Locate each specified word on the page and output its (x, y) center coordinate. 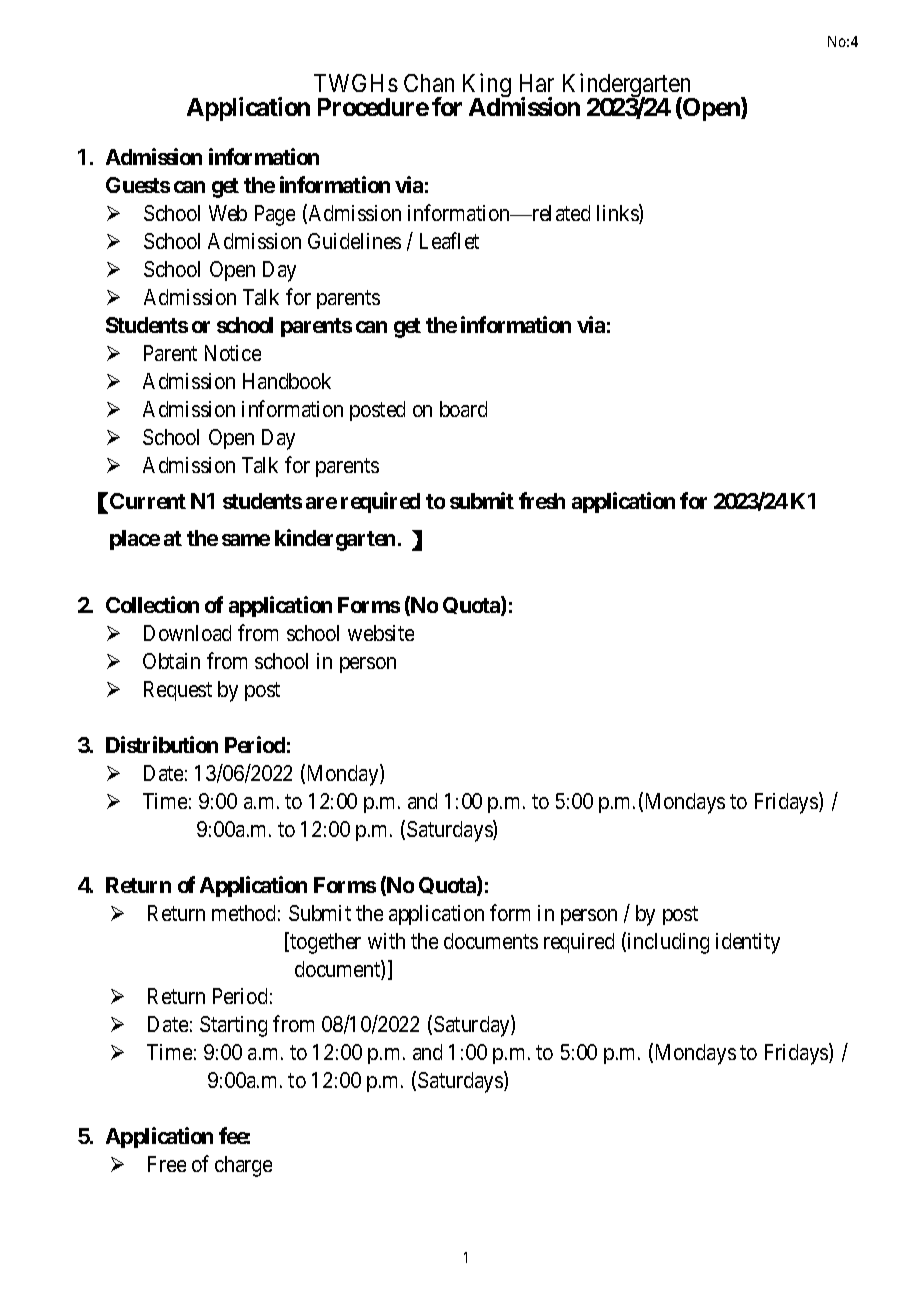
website (381, 633)
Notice (233, 353)
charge (243, 1166)
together (325, 943)
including (668, 943)
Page (275, 215)
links (618, 214)
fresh (542, 500)
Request (178, 691)
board (463, 409)
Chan (429, 83)
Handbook (287, 381)
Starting (233, 1026)
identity (748, 943)
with (386, 941)
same (246, 540)
